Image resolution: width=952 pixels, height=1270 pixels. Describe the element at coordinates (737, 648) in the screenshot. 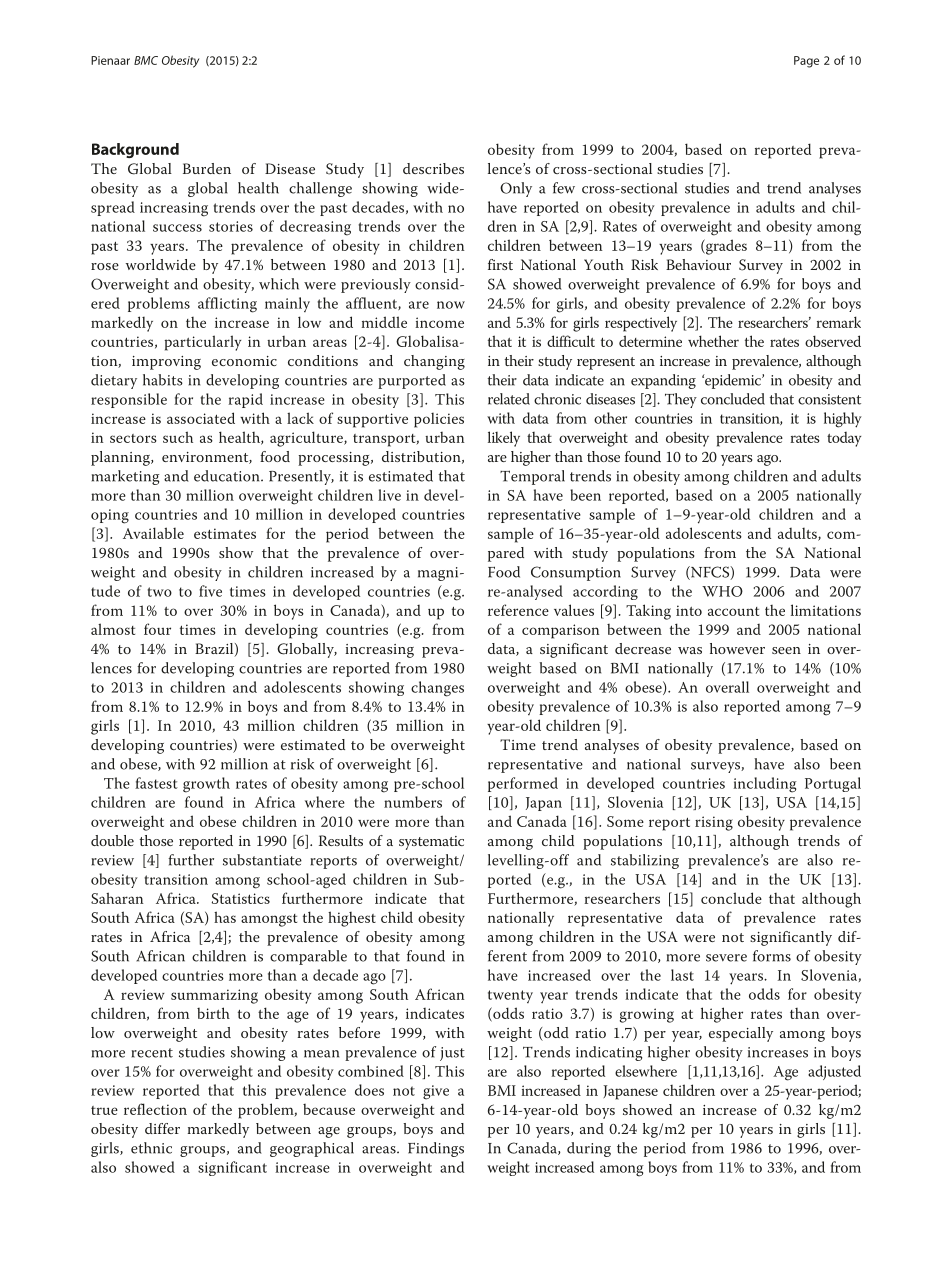

I see `however` at that location.
